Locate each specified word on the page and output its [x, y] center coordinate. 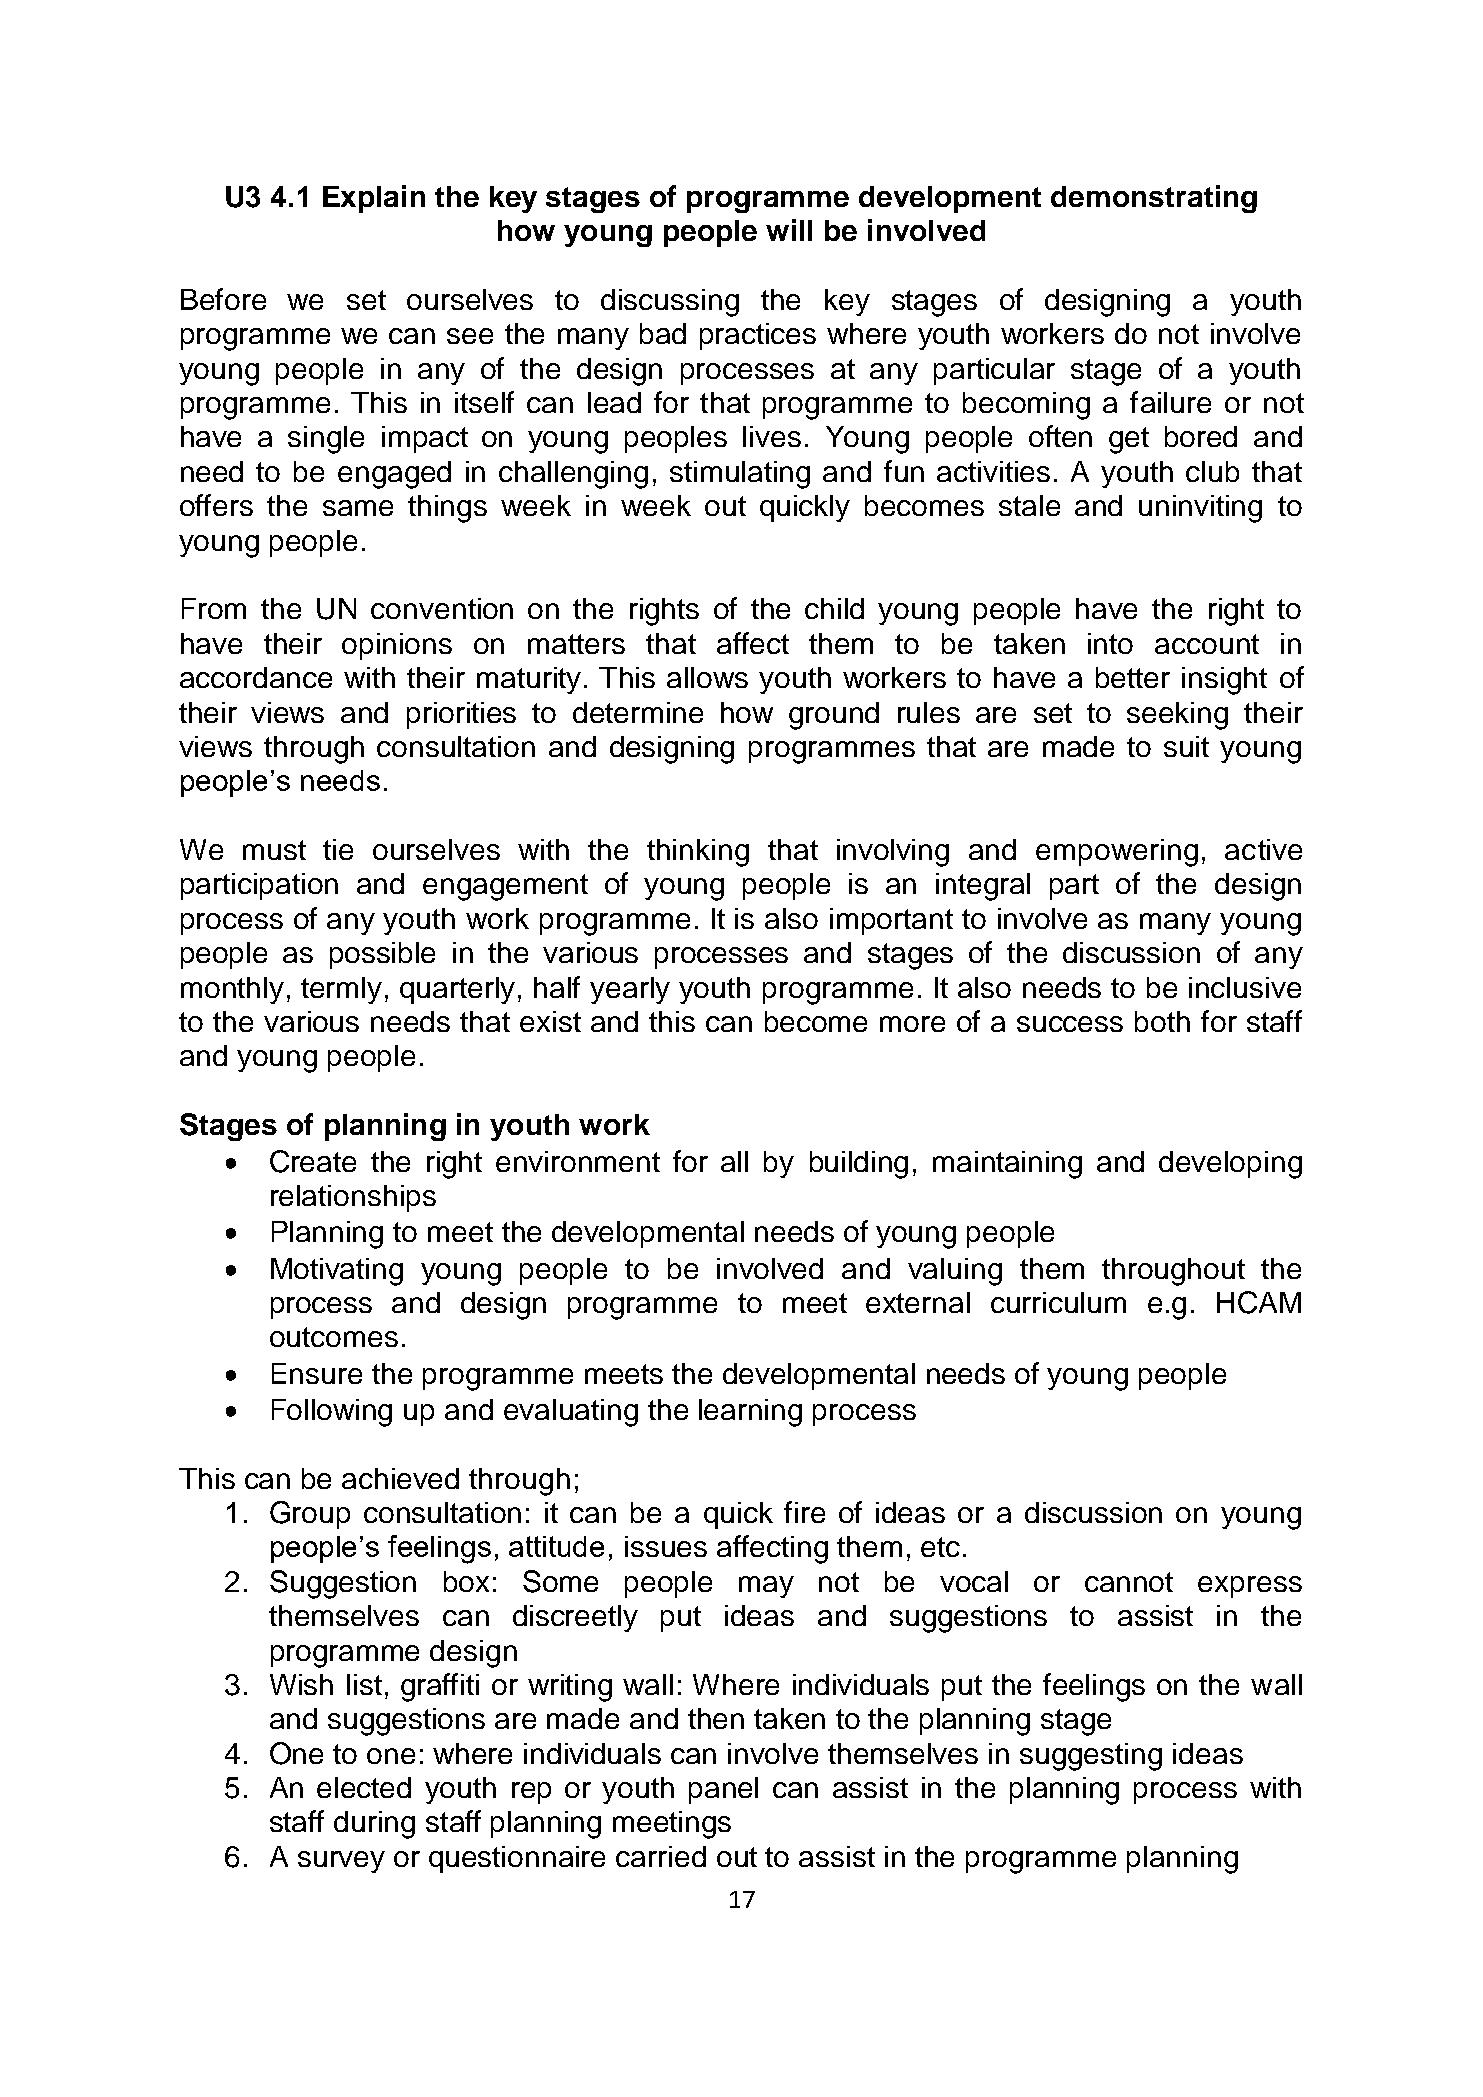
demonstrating [1154, 199]
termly [341, 990]
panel [723, 1790]
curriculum [1058, 1302]
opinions [397, 646]
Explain [374, 199]
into [1110, 643]
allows [707, 677]
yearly [630, 990]
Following [332, 1413]
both [1162, 1021]
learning [750, 1413]
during [374, 1825]
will [789, 230]
